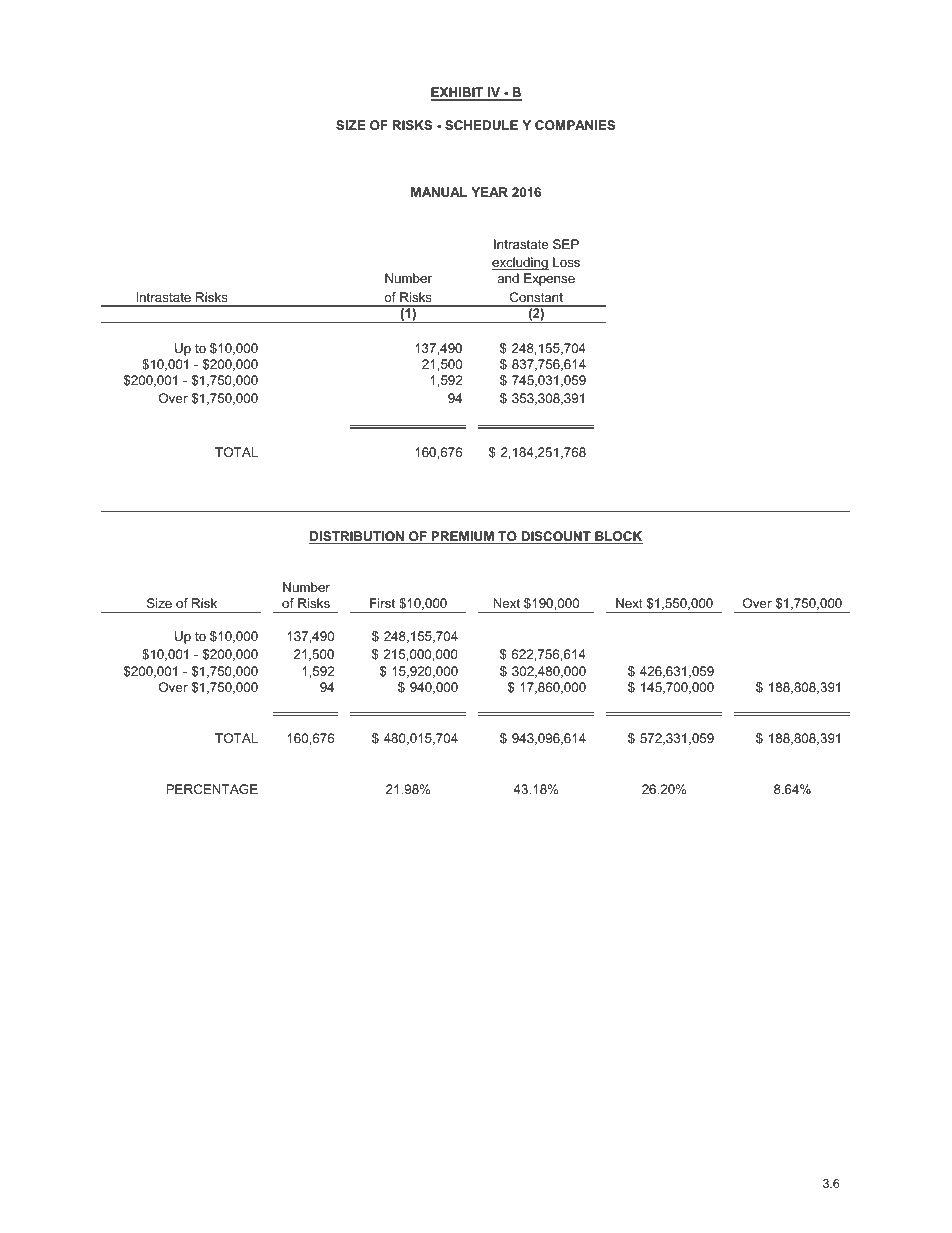 The image size is (952, 1233). Describe the element at coordinates (556, 537) in the page. I see `DISCOUNT` at that location.
